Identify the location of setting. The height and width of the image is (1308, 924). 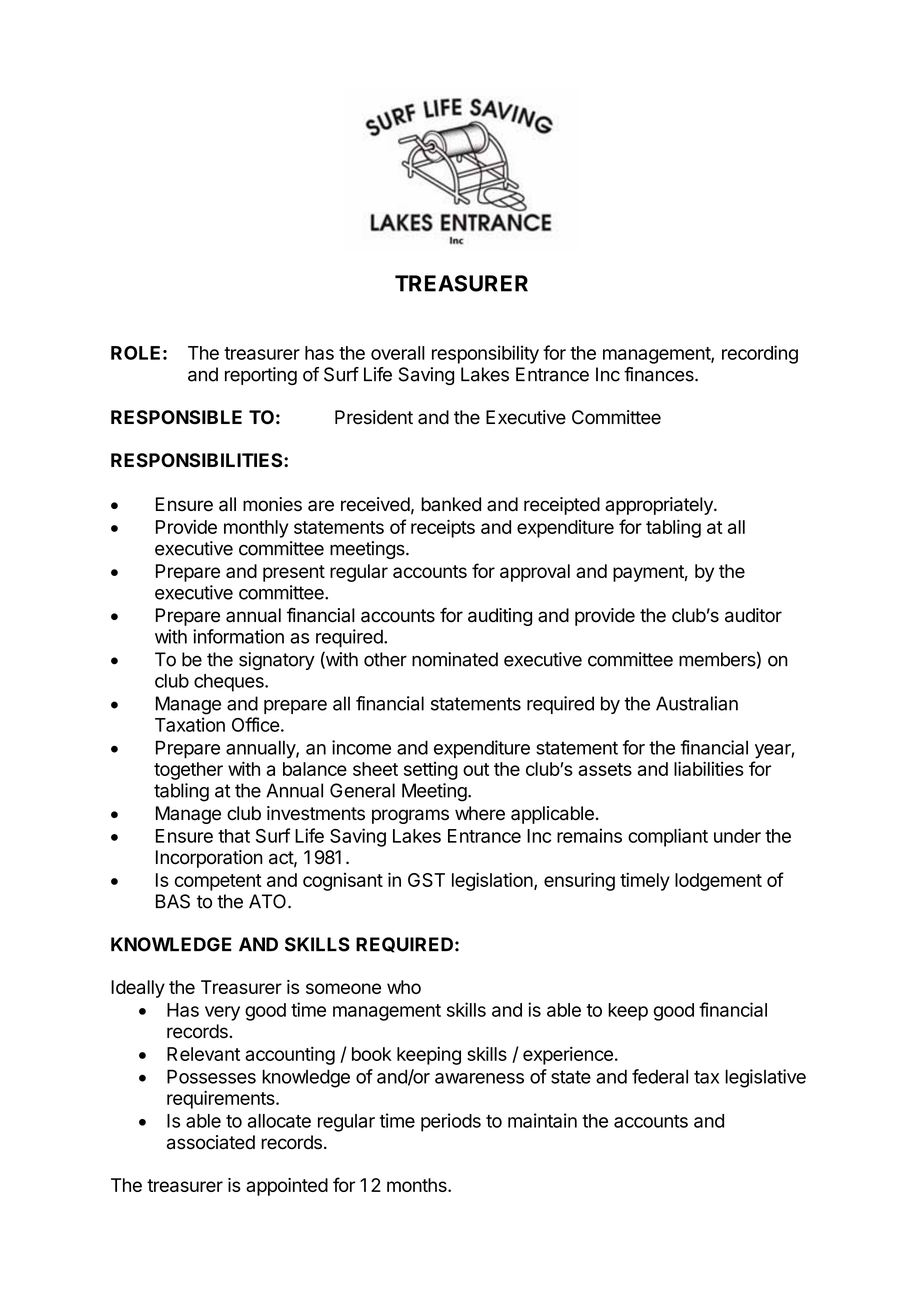
(431, 771).
